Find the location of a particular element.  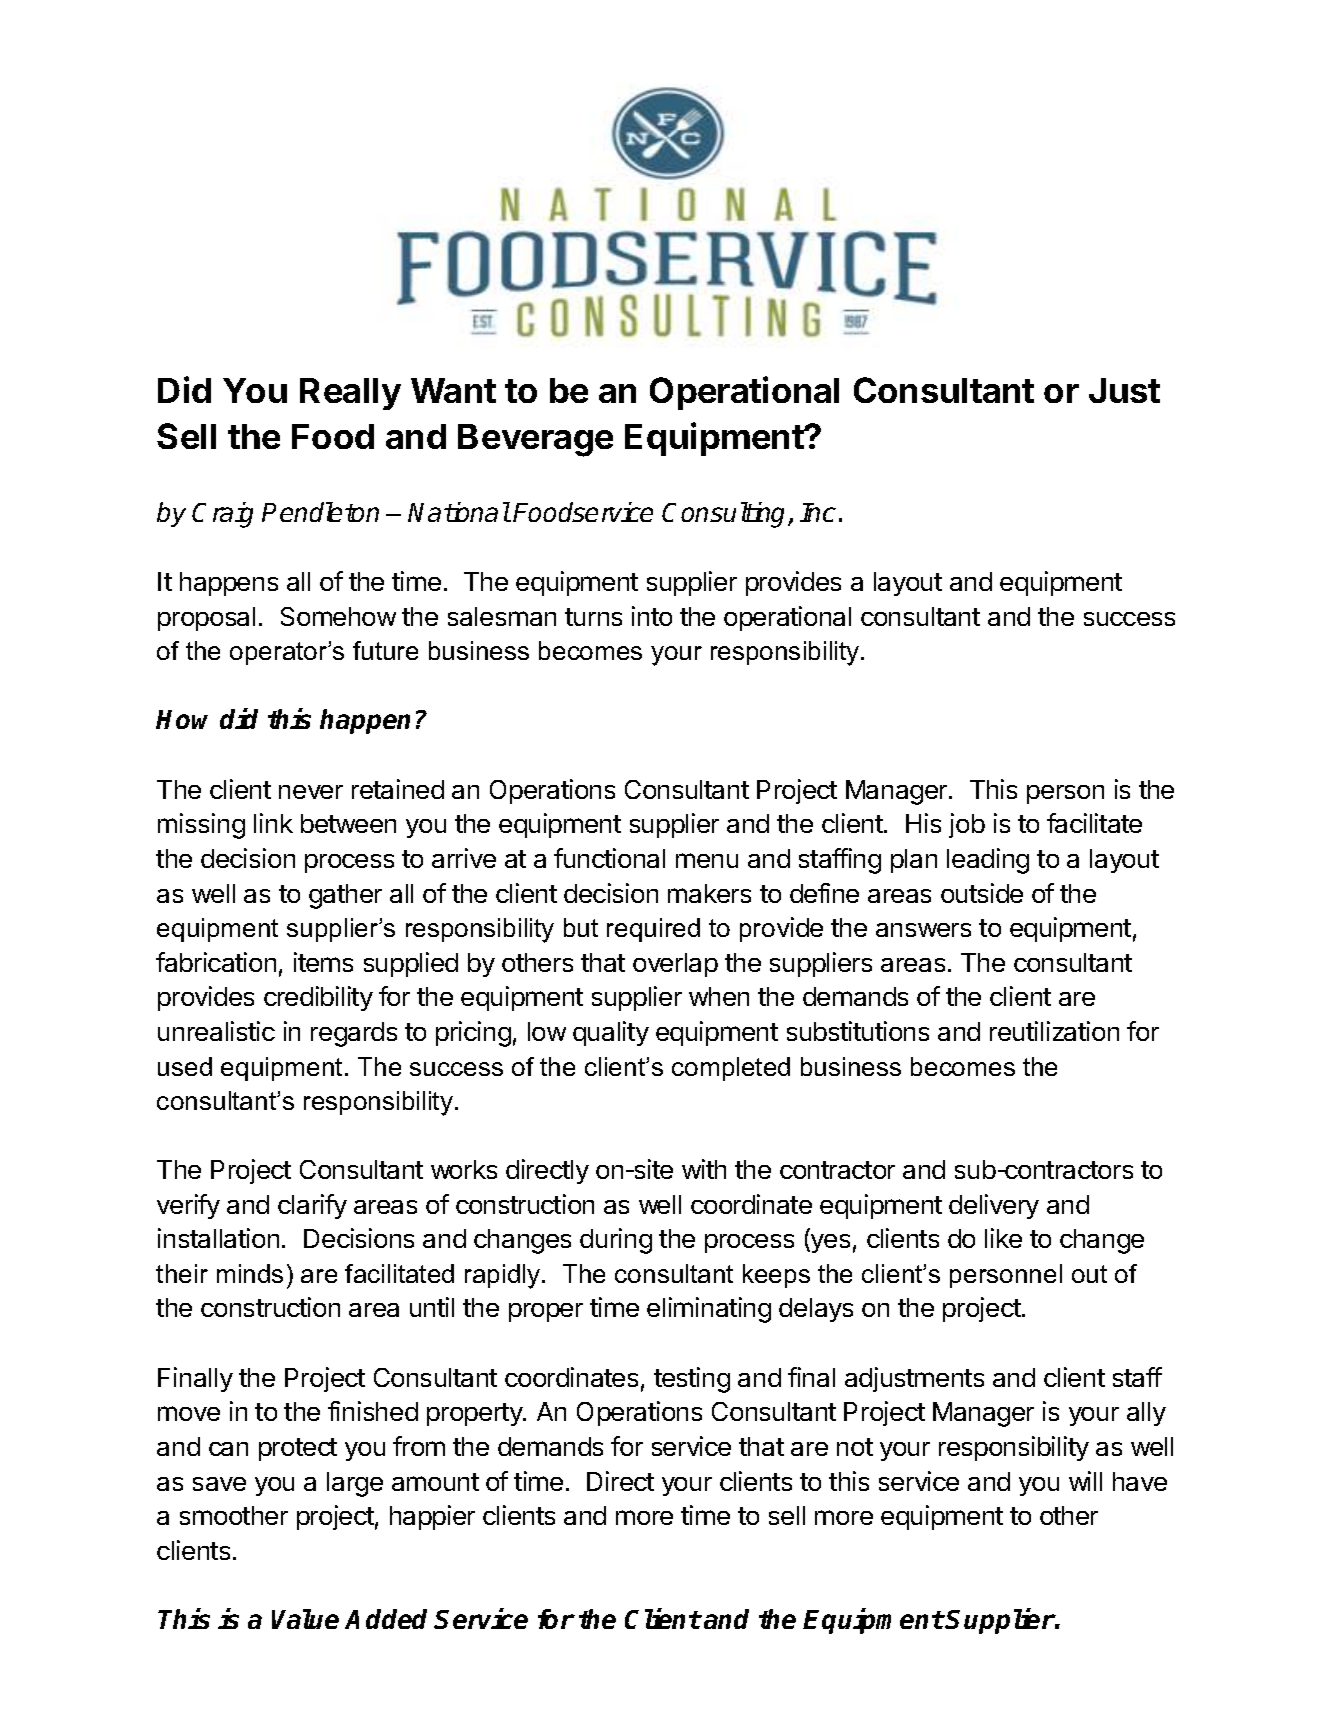

Value is located at coordinates (305, 1619).
